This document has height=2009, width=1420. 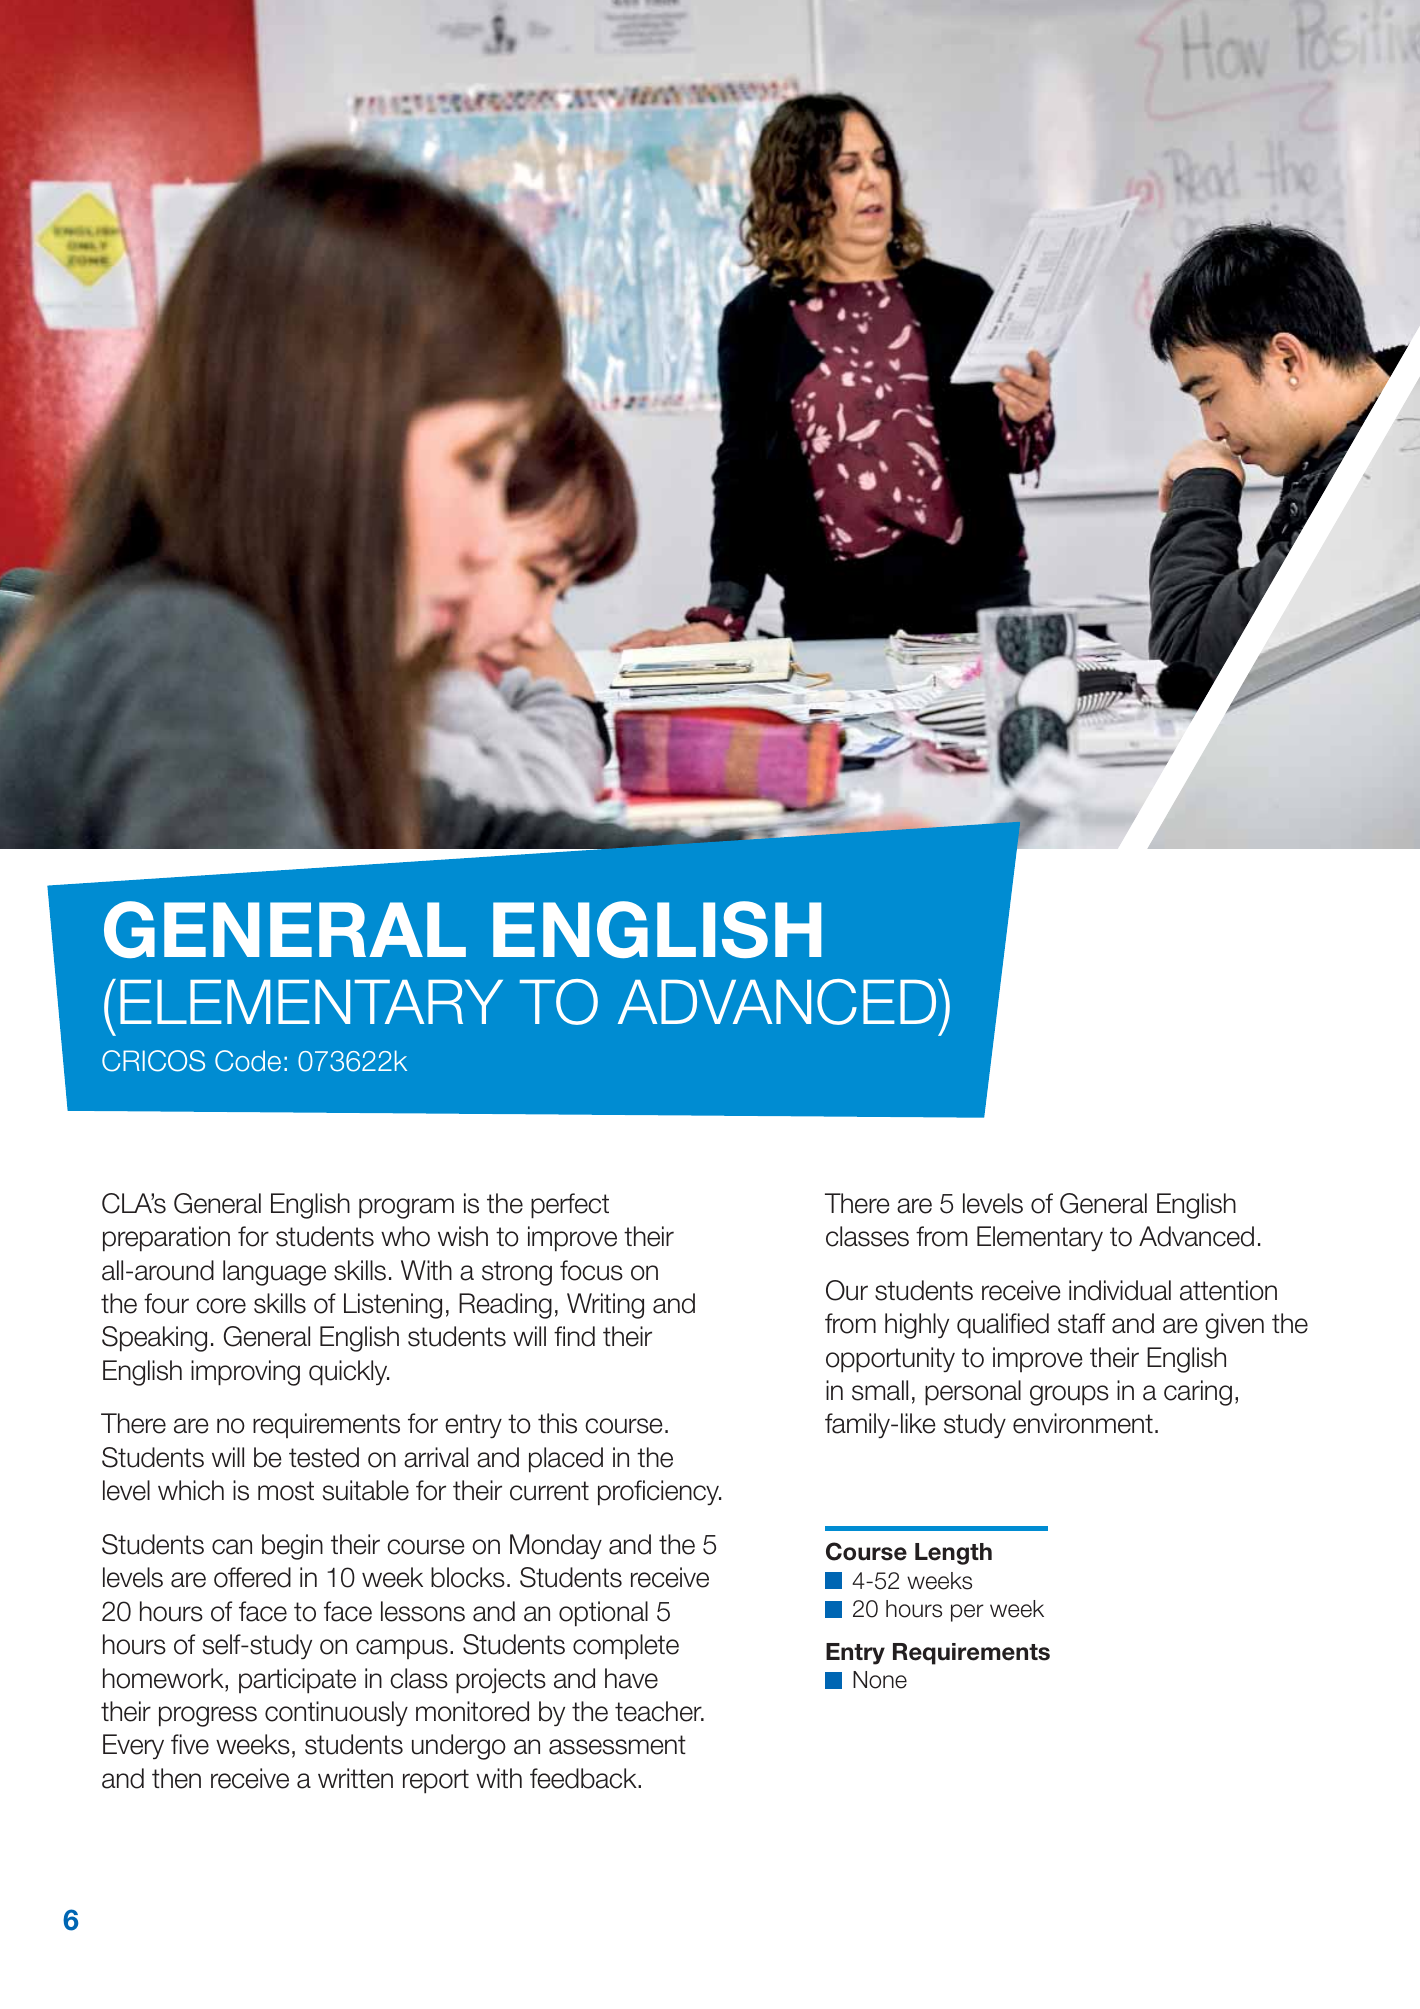 What do you see at coordinates (248, 1061) in the document?
I see `Code` at bounding box center [248, 1061].
